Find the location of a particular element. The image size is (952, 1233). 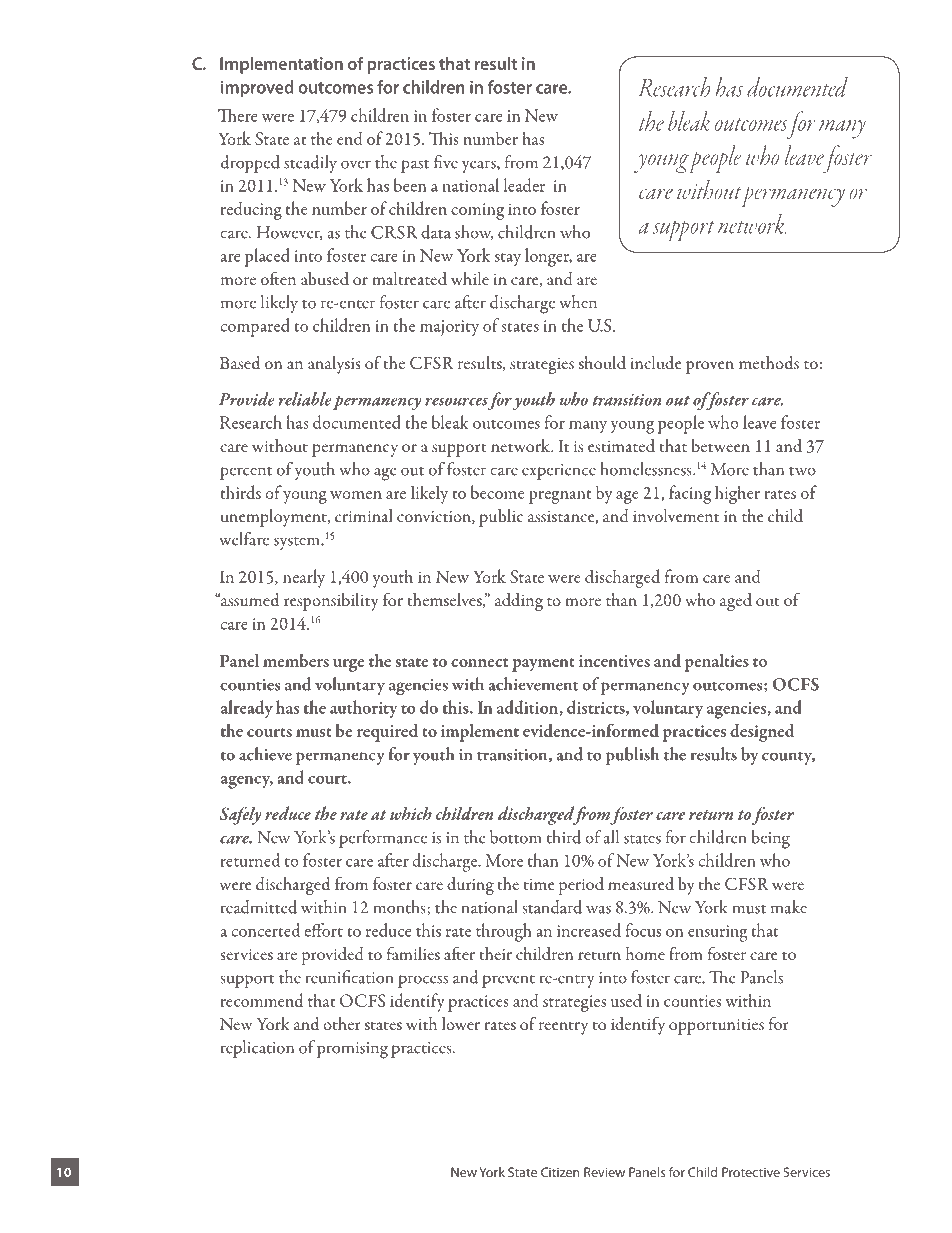

longer is located at coordinates (548, 257).
